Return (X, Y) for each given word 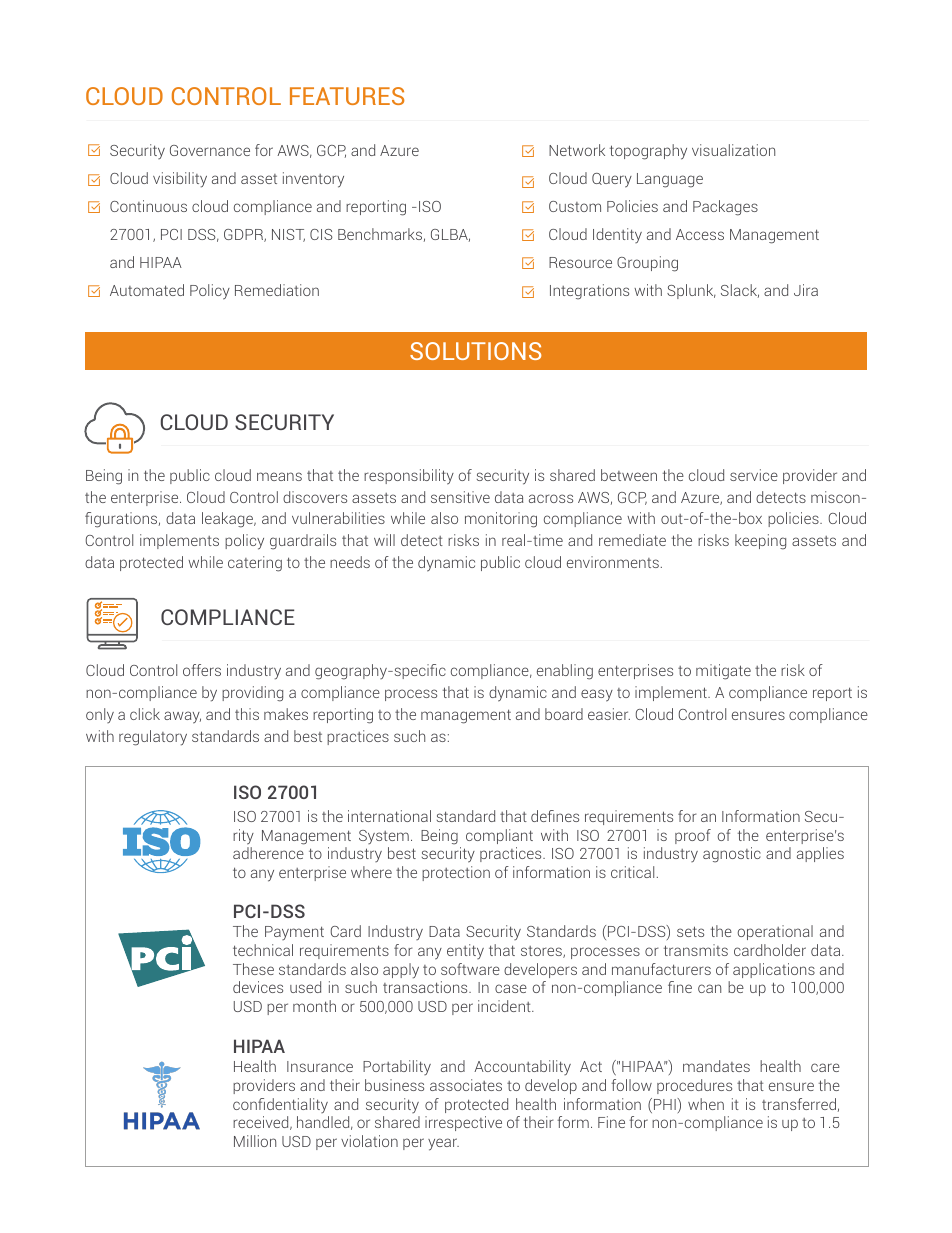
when (706, 1104)
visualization (733, 150)
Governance (210, 150)
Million (255, 1141)
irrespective (463, 1123)
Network (577, 150)
